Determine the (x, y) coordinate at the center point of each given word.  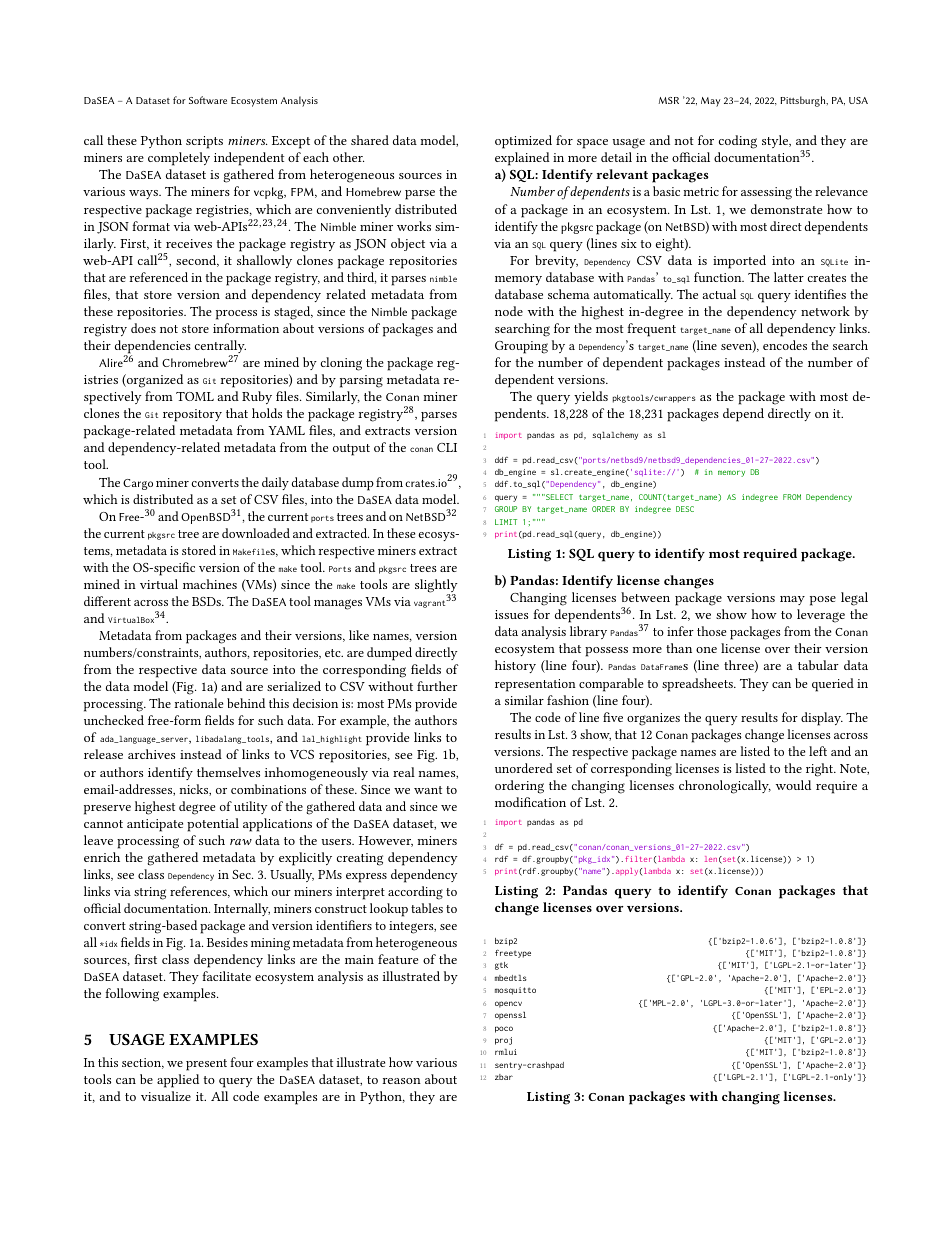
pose (823, 601)
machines (210, 584)
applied (178, 1081)
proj (503, 1041)
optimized (523, 142)
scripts (204, 142)
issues (511, 614)
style (776, 141)
